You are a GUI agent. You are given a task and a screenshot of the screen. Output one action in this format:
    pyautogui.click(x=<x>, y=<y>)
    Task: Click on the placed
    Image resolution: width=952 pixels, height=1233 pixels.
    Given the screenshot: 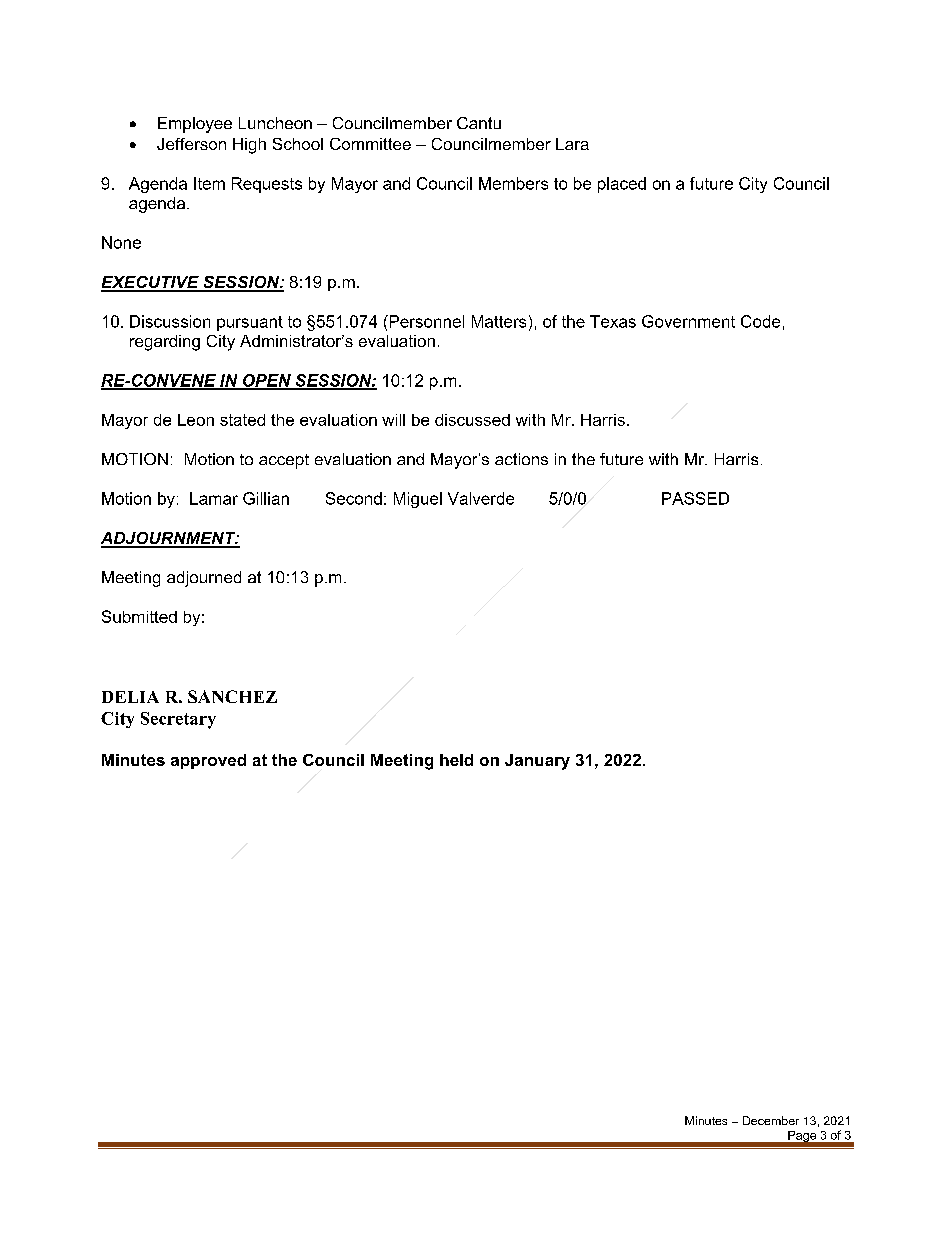 What is the action you would take?
    pyautogui.click(x=622, y=185)
